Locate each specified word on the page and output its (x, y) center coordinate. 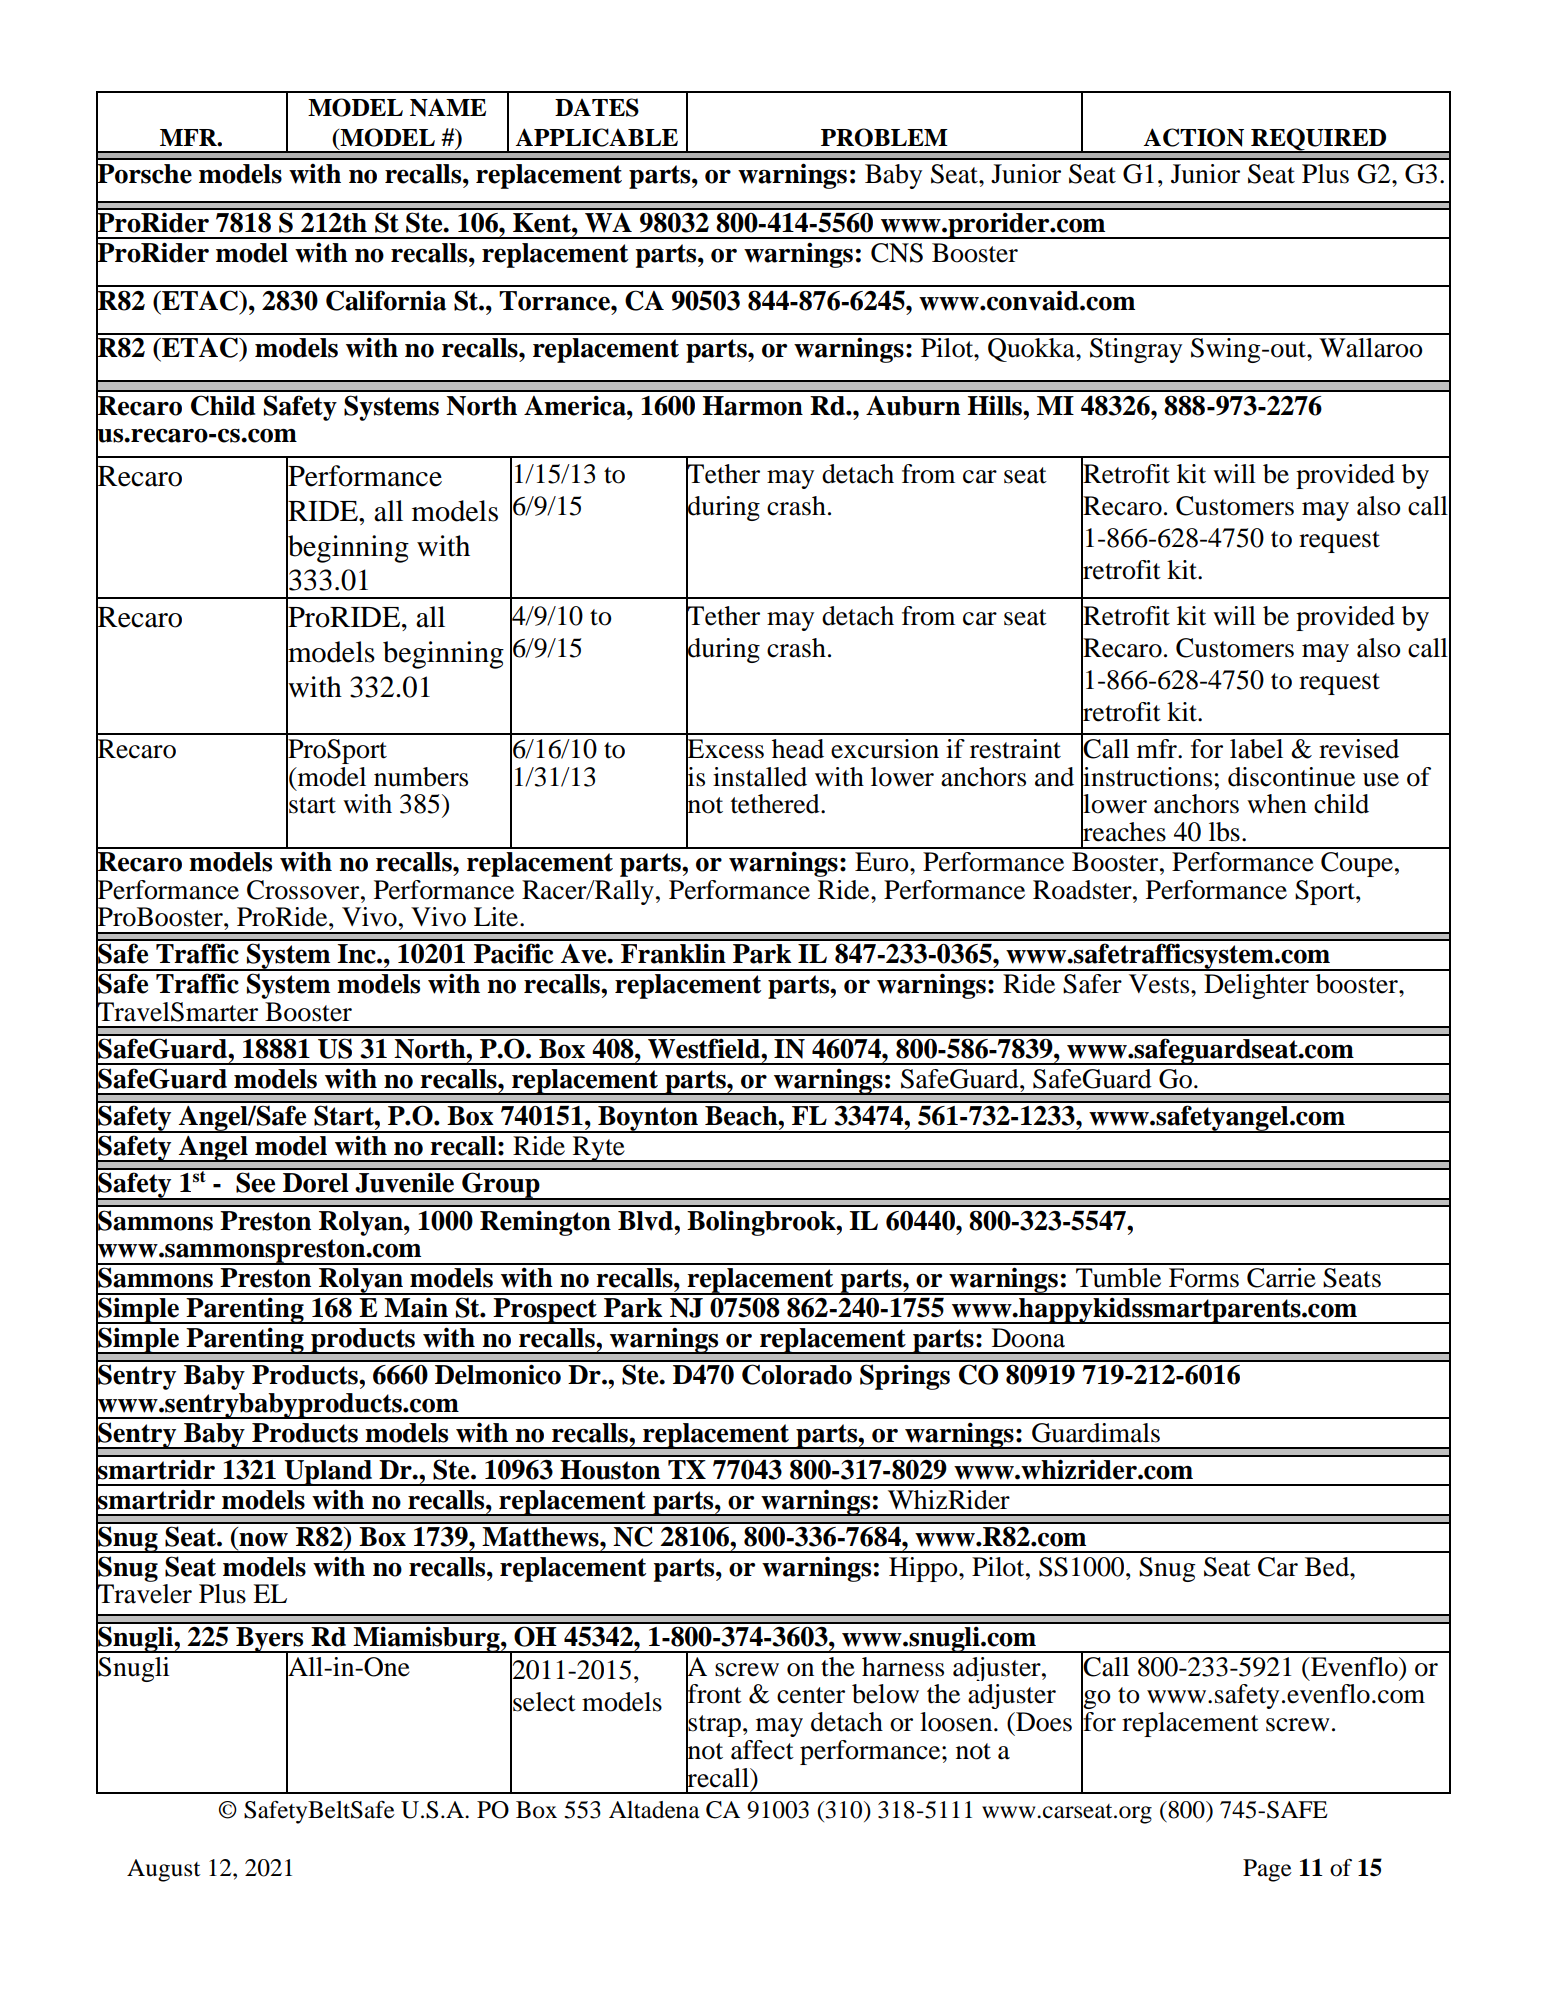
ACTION (1193, 137)
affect (762, 1750)
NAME (448, 107)
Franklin (673, 953)
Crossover (304, 890)
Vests (1160, 984)
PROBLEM (884, 137)
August (164, 1870)
